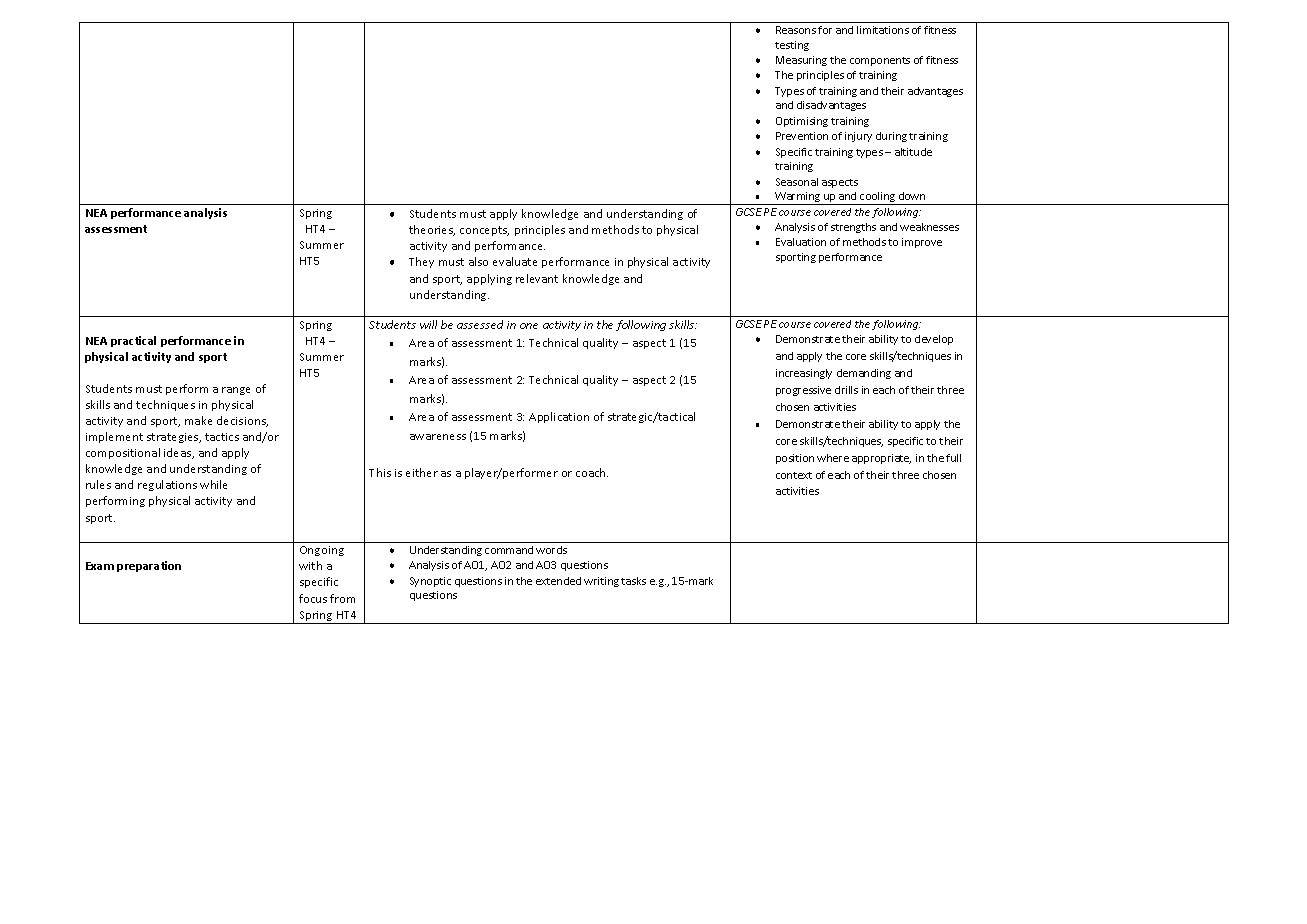 This screenshot has width=1307, height=924. What do you see at coordinates (149, 566) in the screenshot?
I see `preparation` at bounding box center [149, 566].
